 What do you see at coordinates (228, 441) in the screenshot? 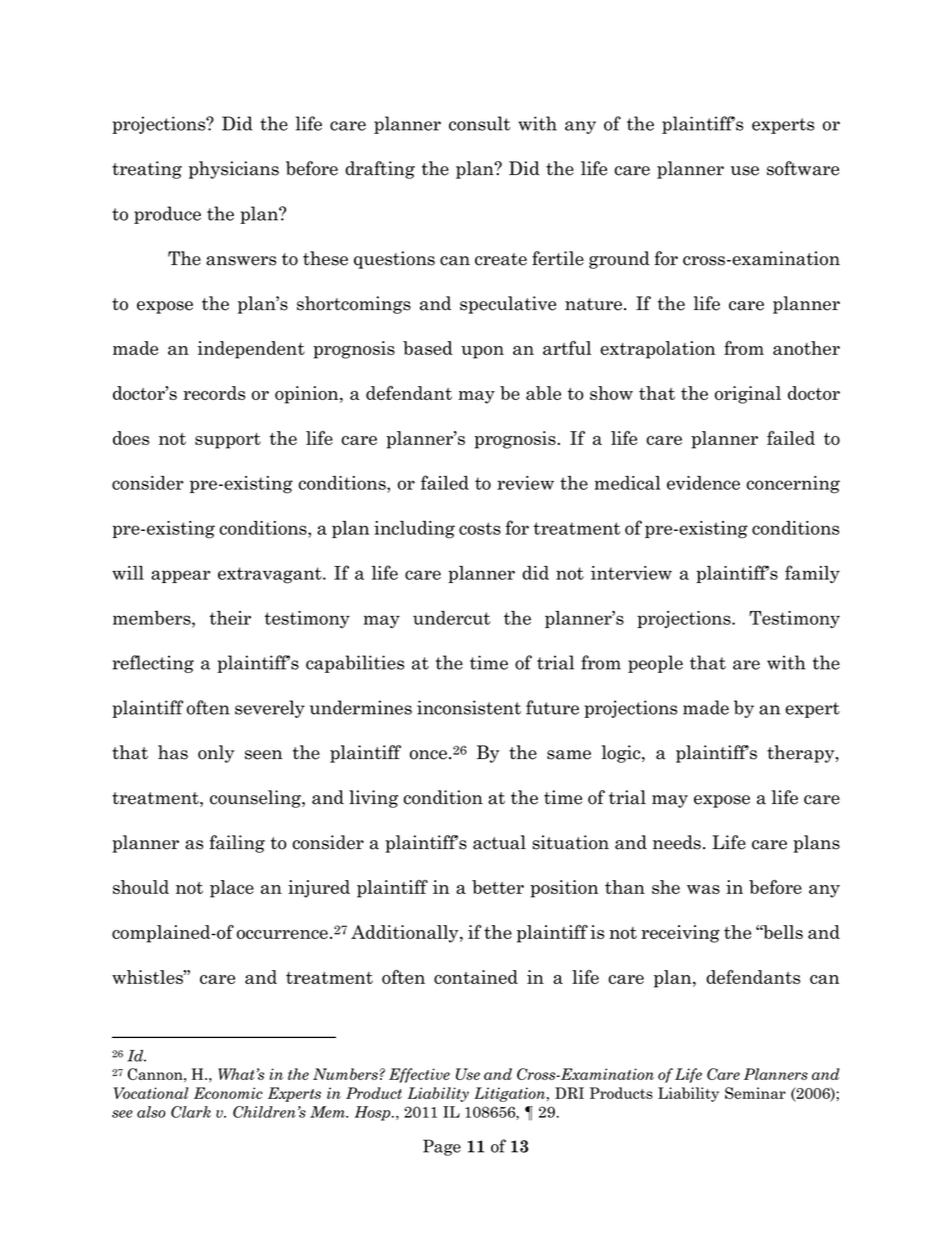
I see `support` at bounding box center [228, 441].
